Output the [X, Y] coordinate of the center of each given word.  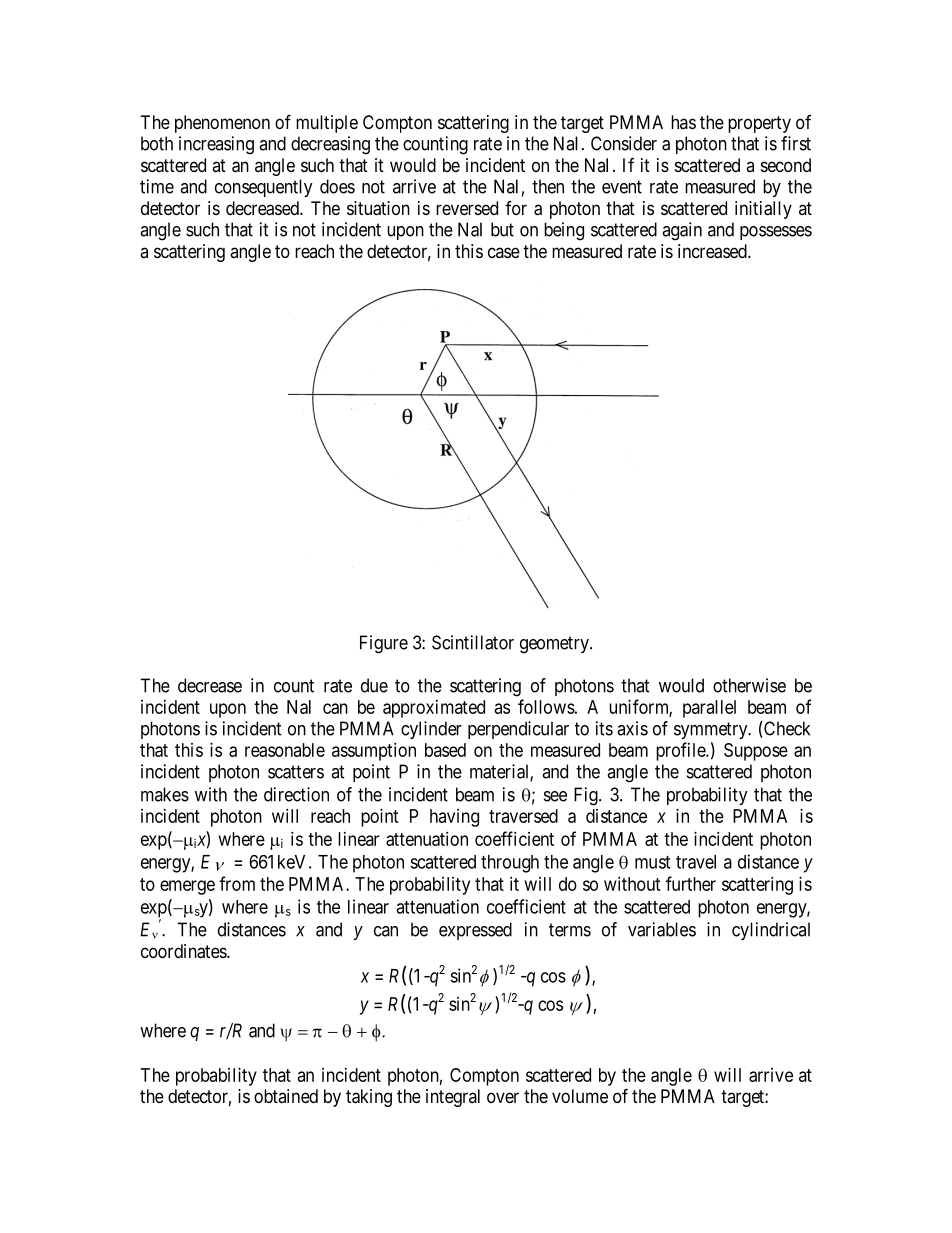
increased [713, 251]
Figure [384, 644]
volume [580, 1096]
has [683, 122]
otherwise [749, 685]
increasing [216, 145]
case [504, 252]
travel [696, 862]
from [237, 883]
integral [453, 1098]
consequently [264, 188]
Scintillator [473, 642]
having [454, 818]
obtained [286, 1096]
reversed [467, 208]
